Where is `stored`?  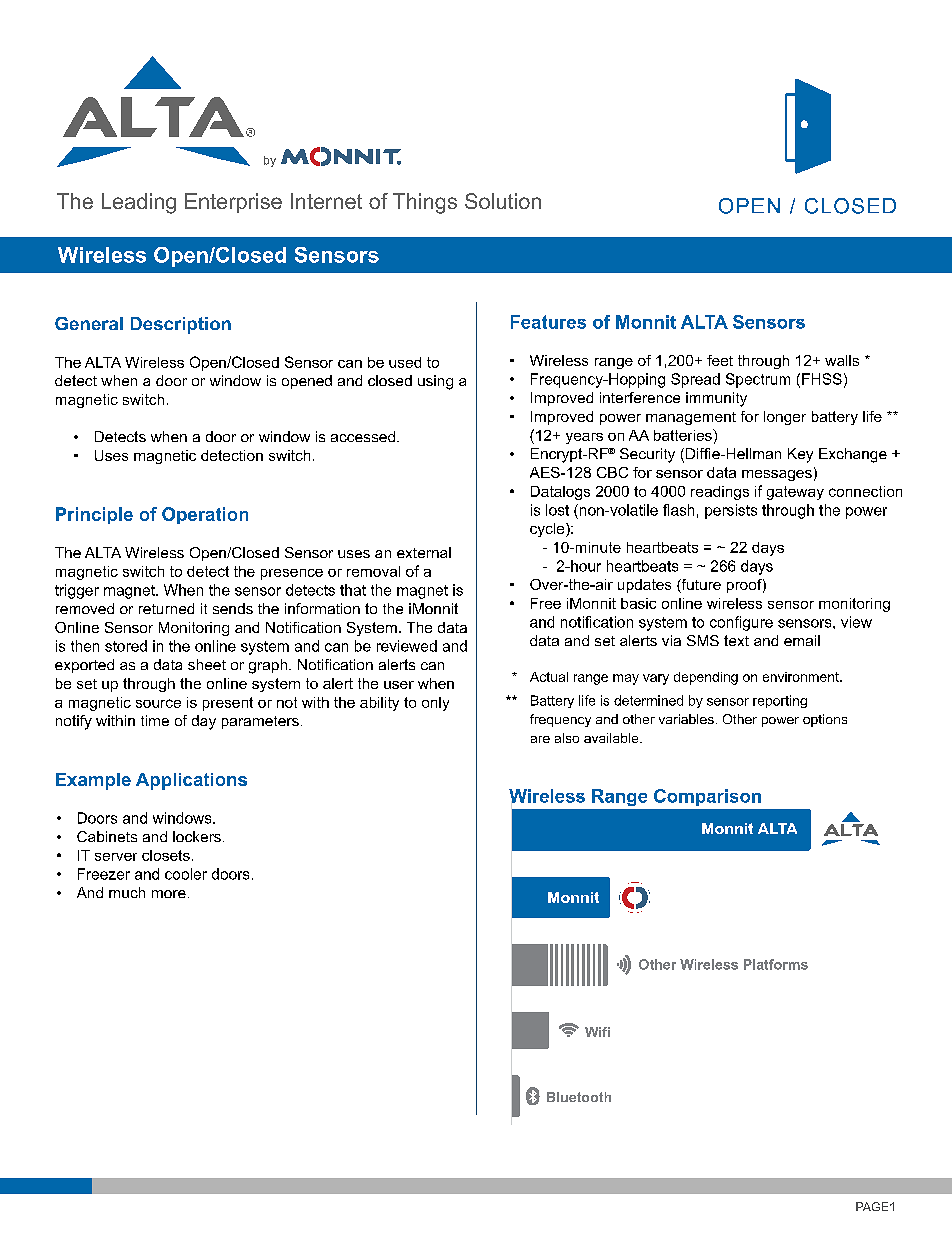 stored is located at coordinates (126, 646).
